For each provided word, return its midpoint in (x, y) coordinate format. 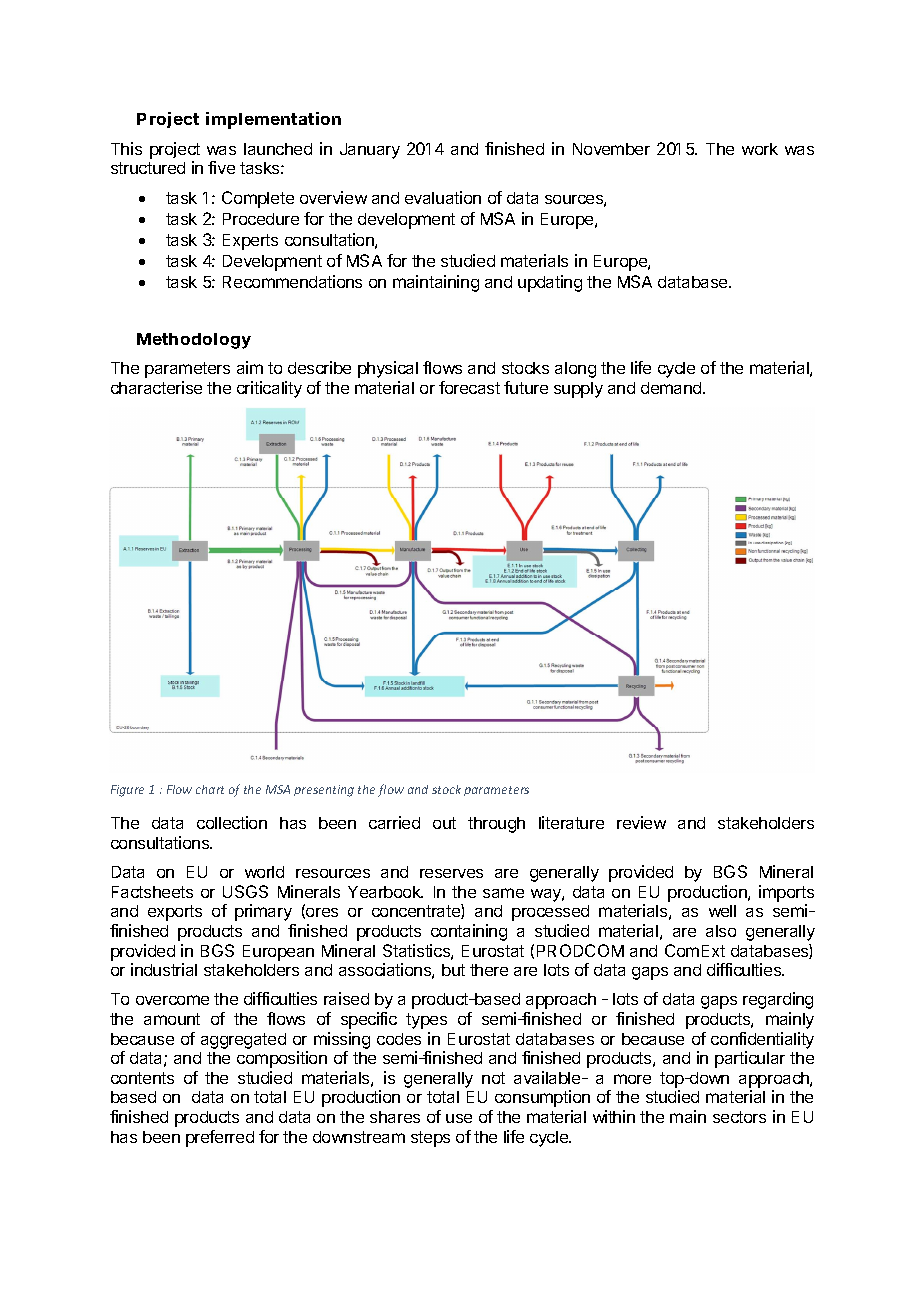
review (641, 822)
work (760, 149)
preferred (220, 1138)
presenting (324, 791)
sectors (739, 1117)
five (221, 167)
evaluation (443, 197)
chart (210, 789)
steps (430, 1139)
